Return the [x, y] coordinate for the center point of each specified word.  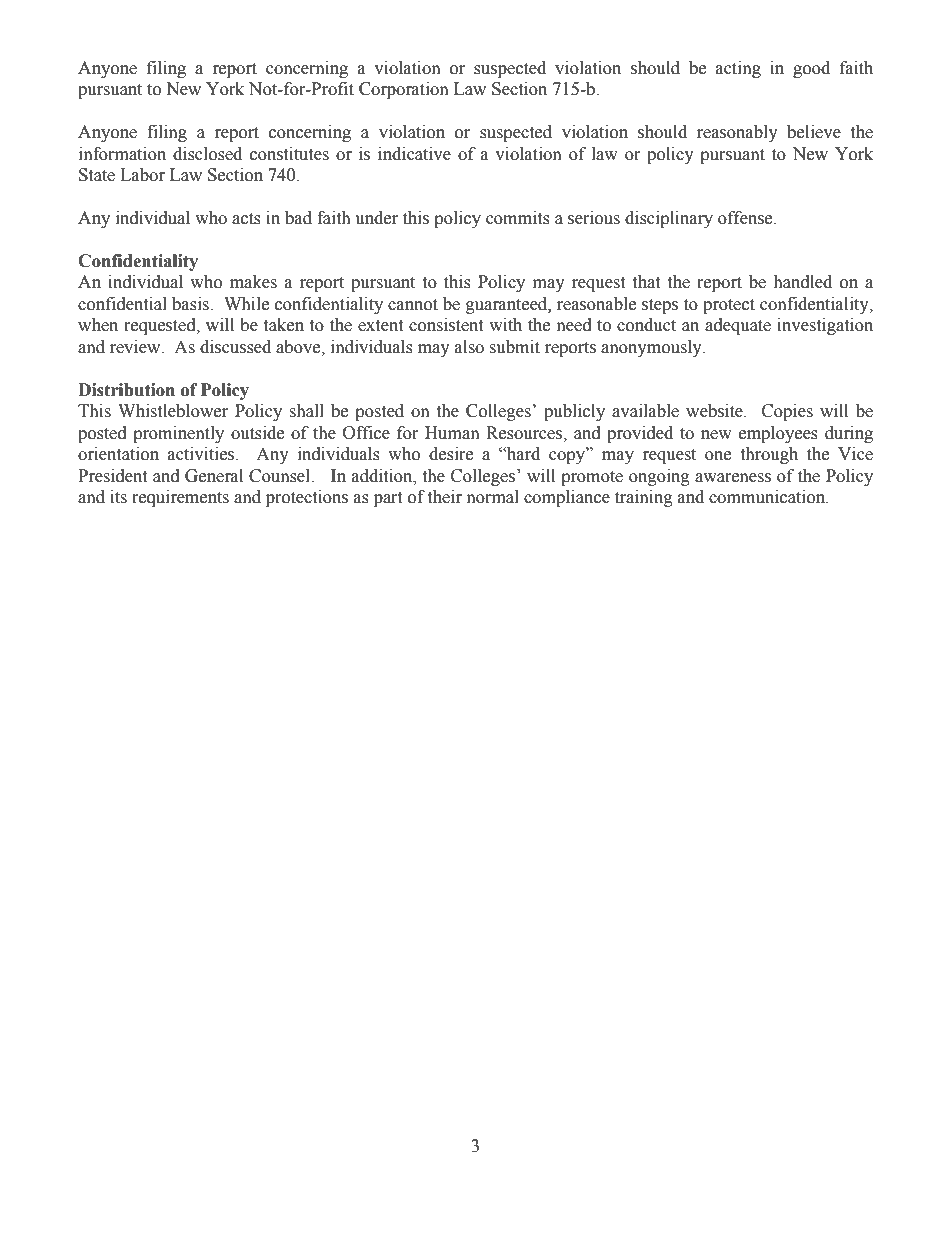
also [469, 347]
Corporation [404, 90]
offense [746, 218]
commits [518, 218]
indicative [414, 154]
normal [493, 497]
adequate [738, 326]
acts [246, 219]
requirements [180, 498]
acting [738, 69]
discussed [235, 347]
